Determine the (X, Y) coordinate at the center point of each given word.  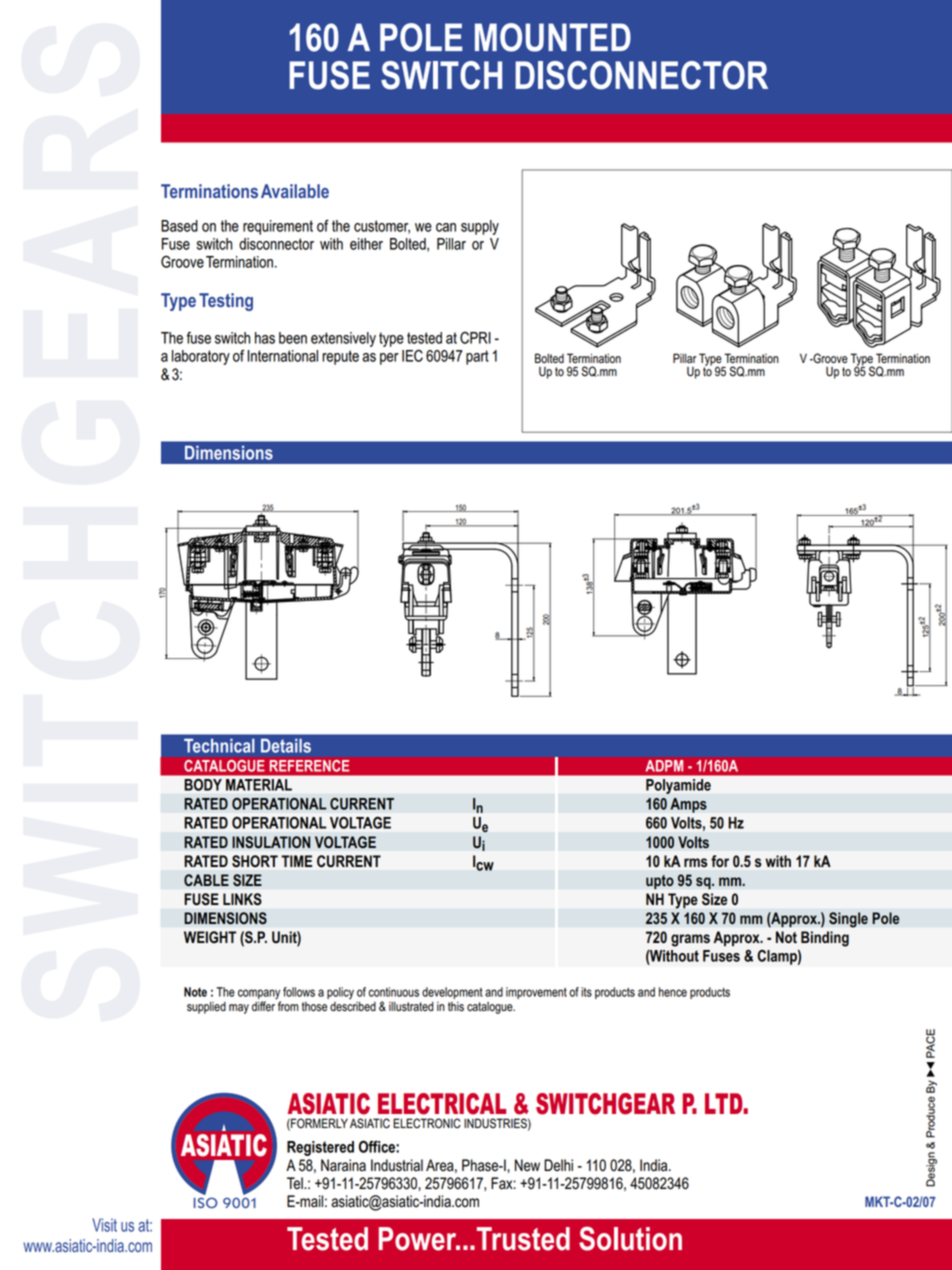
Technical (219, 745)
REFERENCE (309, 766)
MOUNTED (553, 37)
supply (480, 227)
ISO (205, 1202)
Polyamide (678, 786)
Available (295, 191)
